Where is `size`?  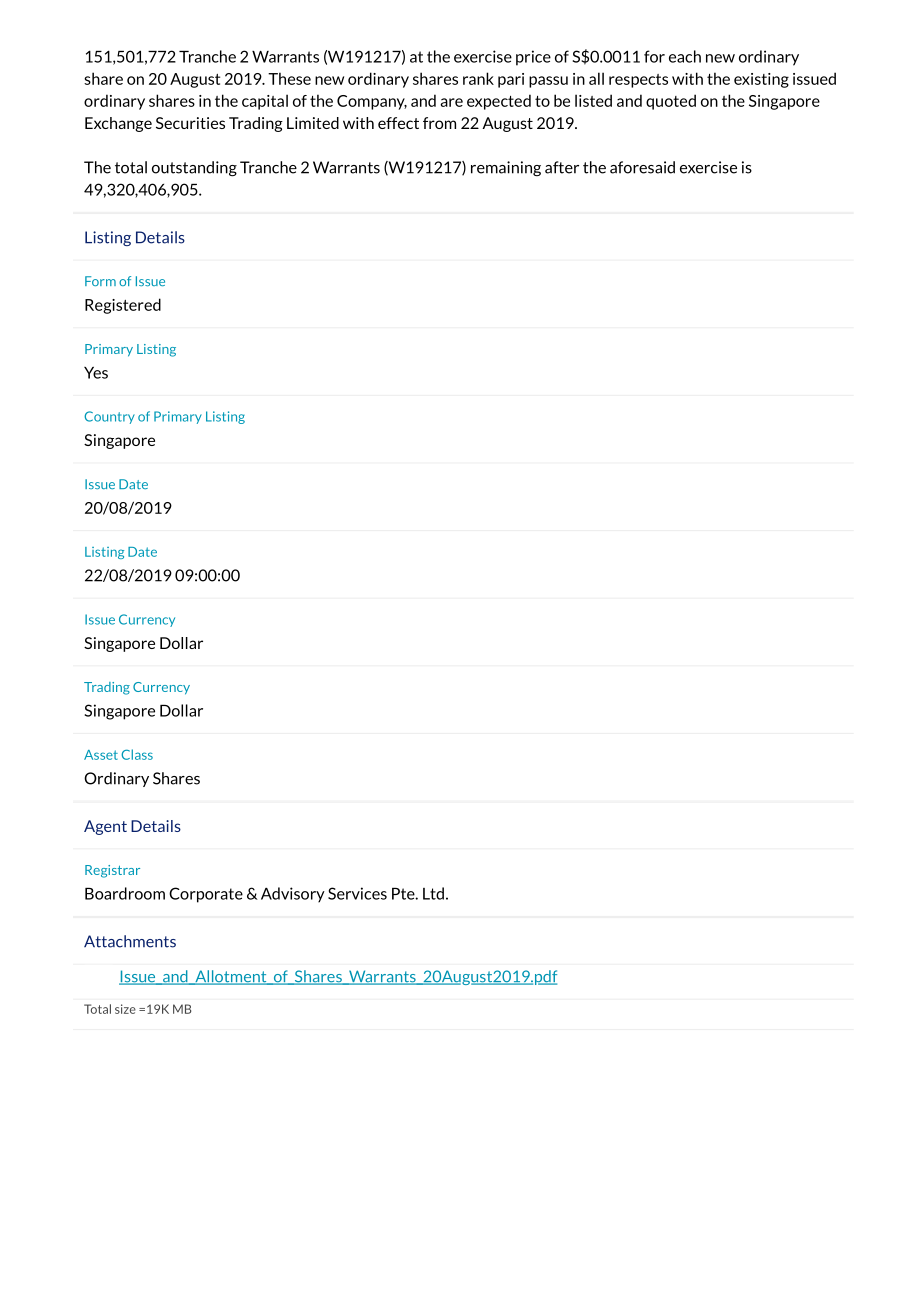
size is located at coordinates (125, 1009).
